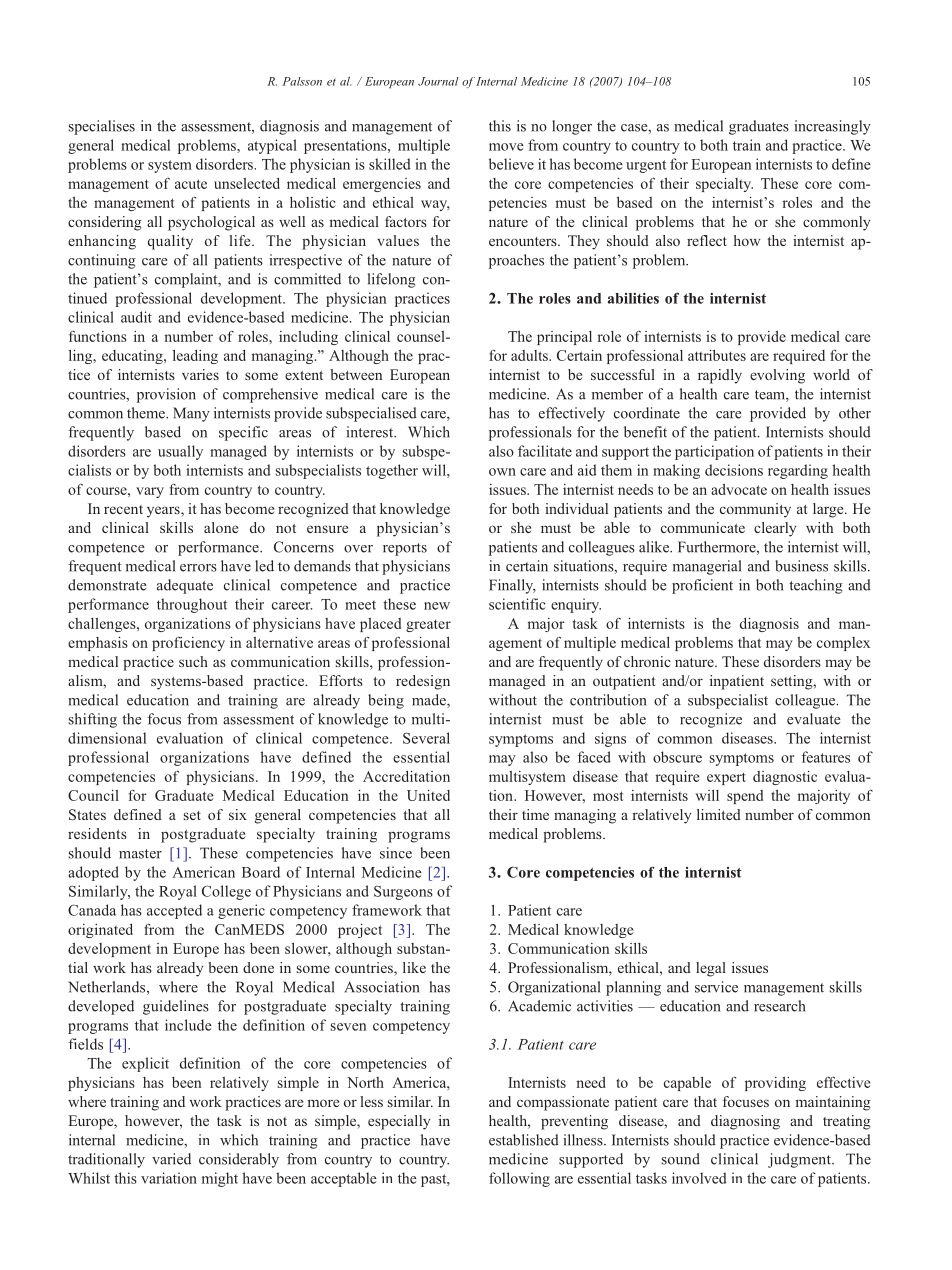  Describe the element at coordinates (102, 127) in the screenshot. I see `specialises` at that location.
